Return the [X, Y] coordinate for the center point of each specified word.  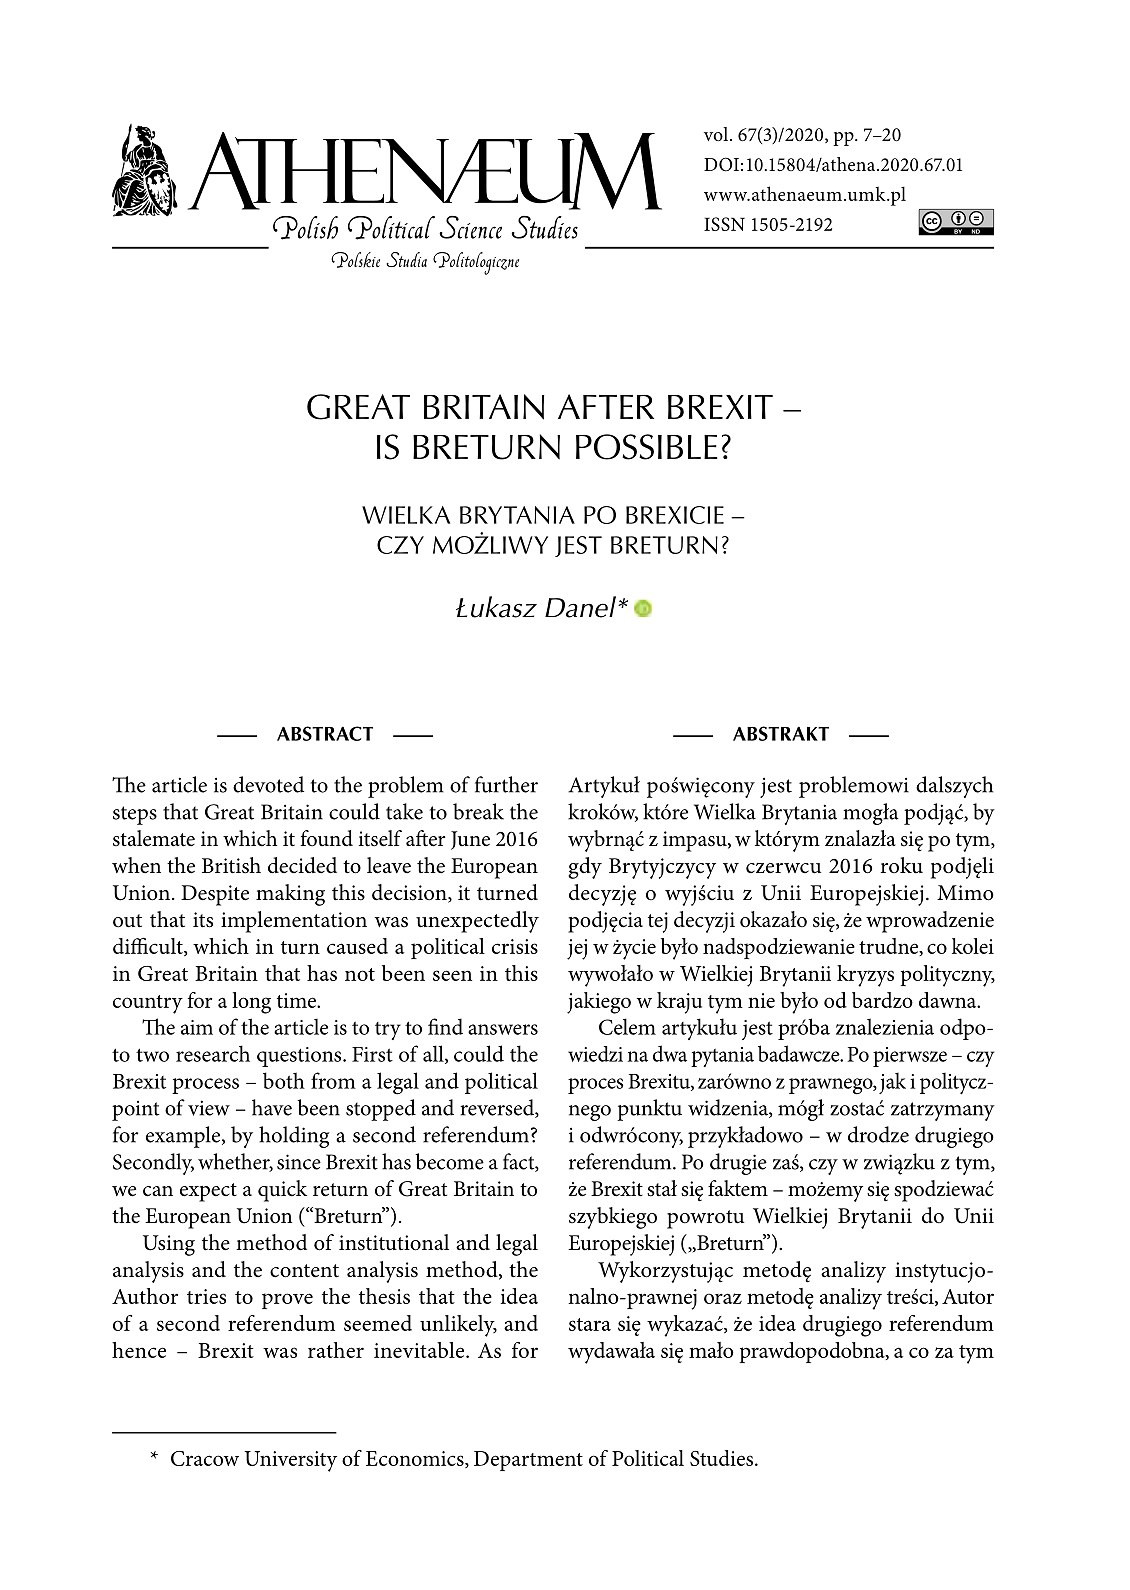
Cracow [205, 1458]
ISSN [724, 224]
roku [902, 865]
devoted [268, 784]
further [506, 784]
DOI [721, 164]
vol [717, 134]
